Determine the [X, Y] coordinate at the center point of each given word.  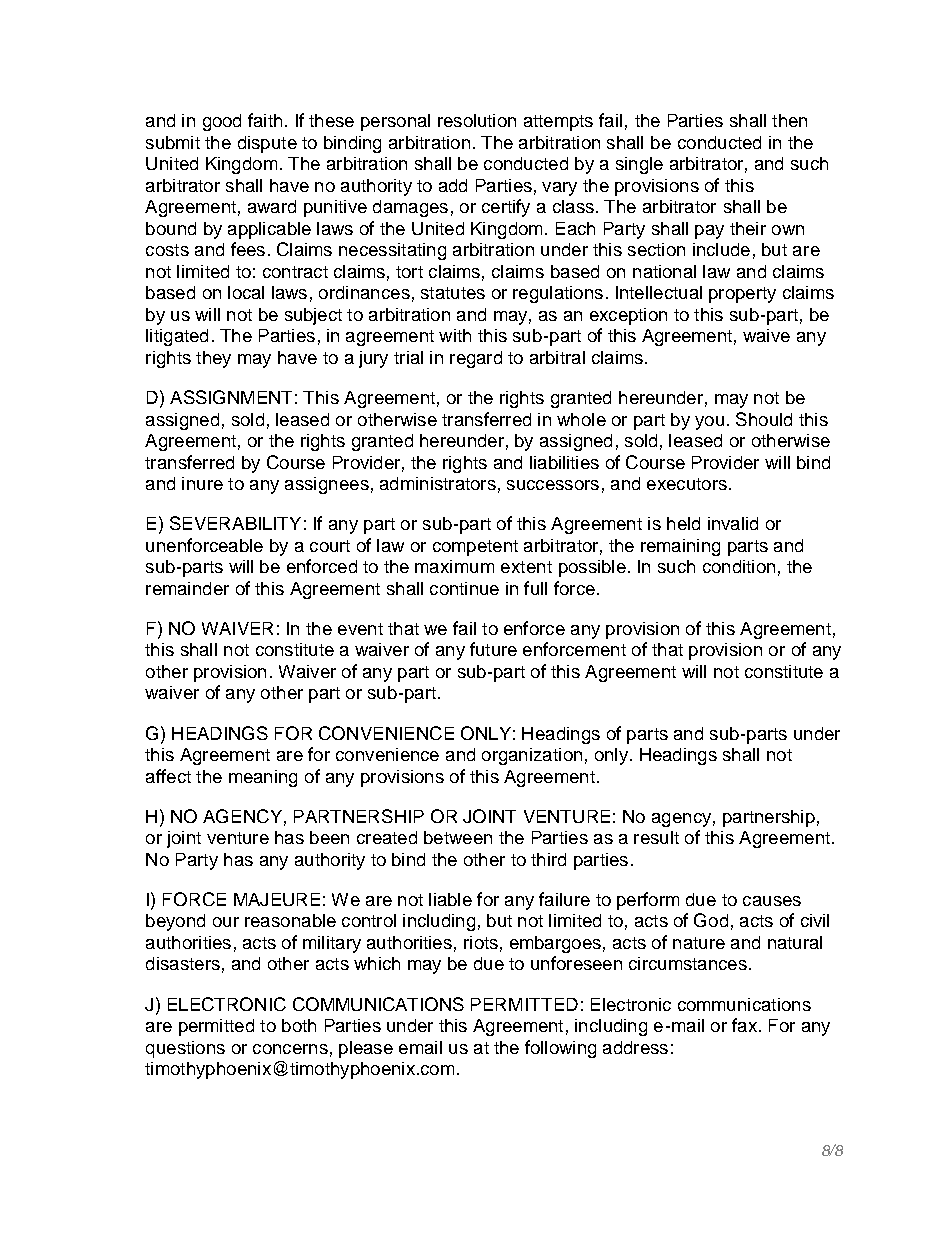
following [560, 1049]
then [789, 120]
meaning [263, 778]
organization [532, 756]
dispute [267, 144]
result [656, 837]
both [299, 1025]
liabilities [564, 462]
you [709, 423]
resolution [477, 120]
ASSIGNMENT [231, 397]
